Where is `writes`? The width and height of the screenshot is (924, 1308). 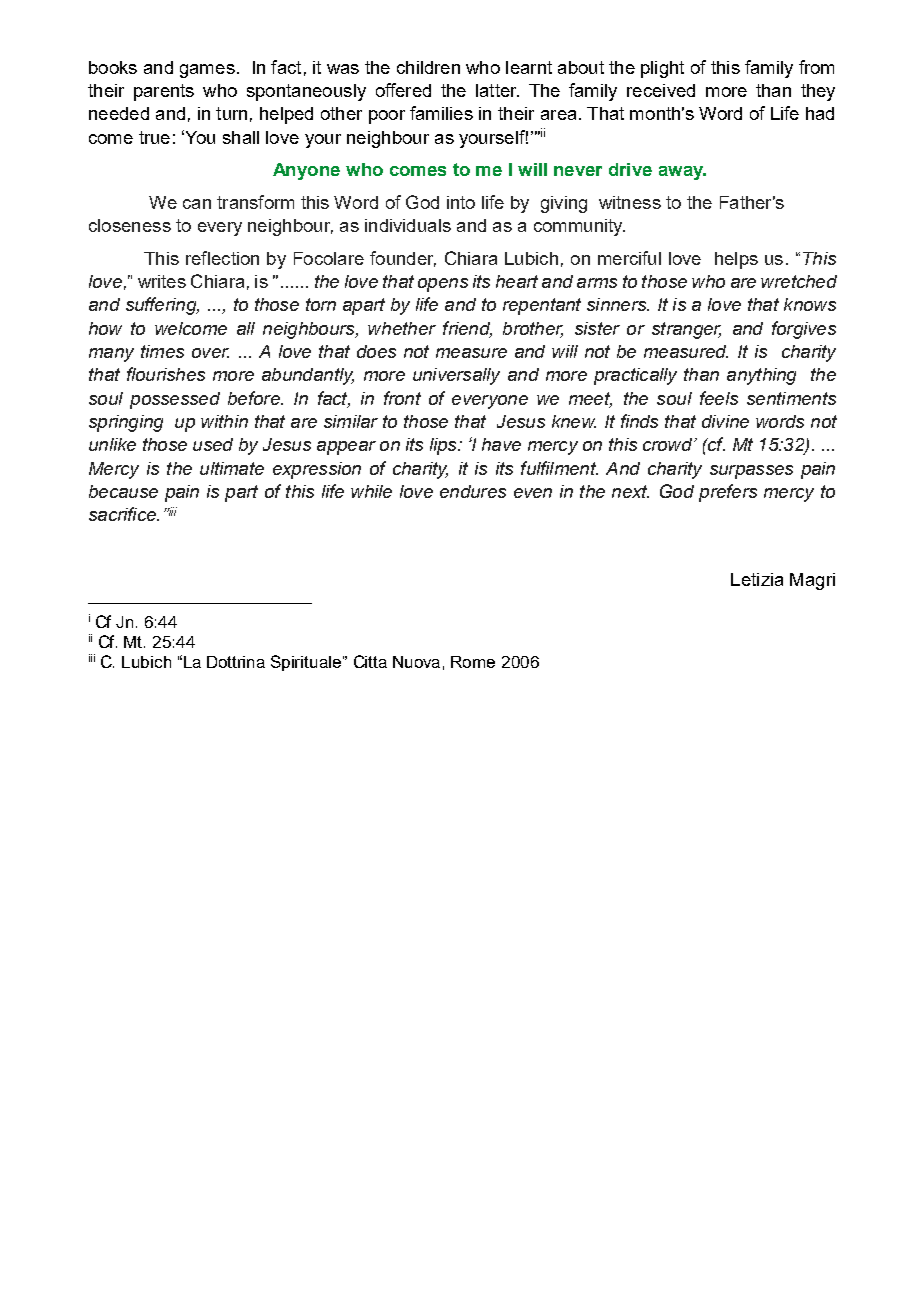
writes is located at coordinates (162, 281).
